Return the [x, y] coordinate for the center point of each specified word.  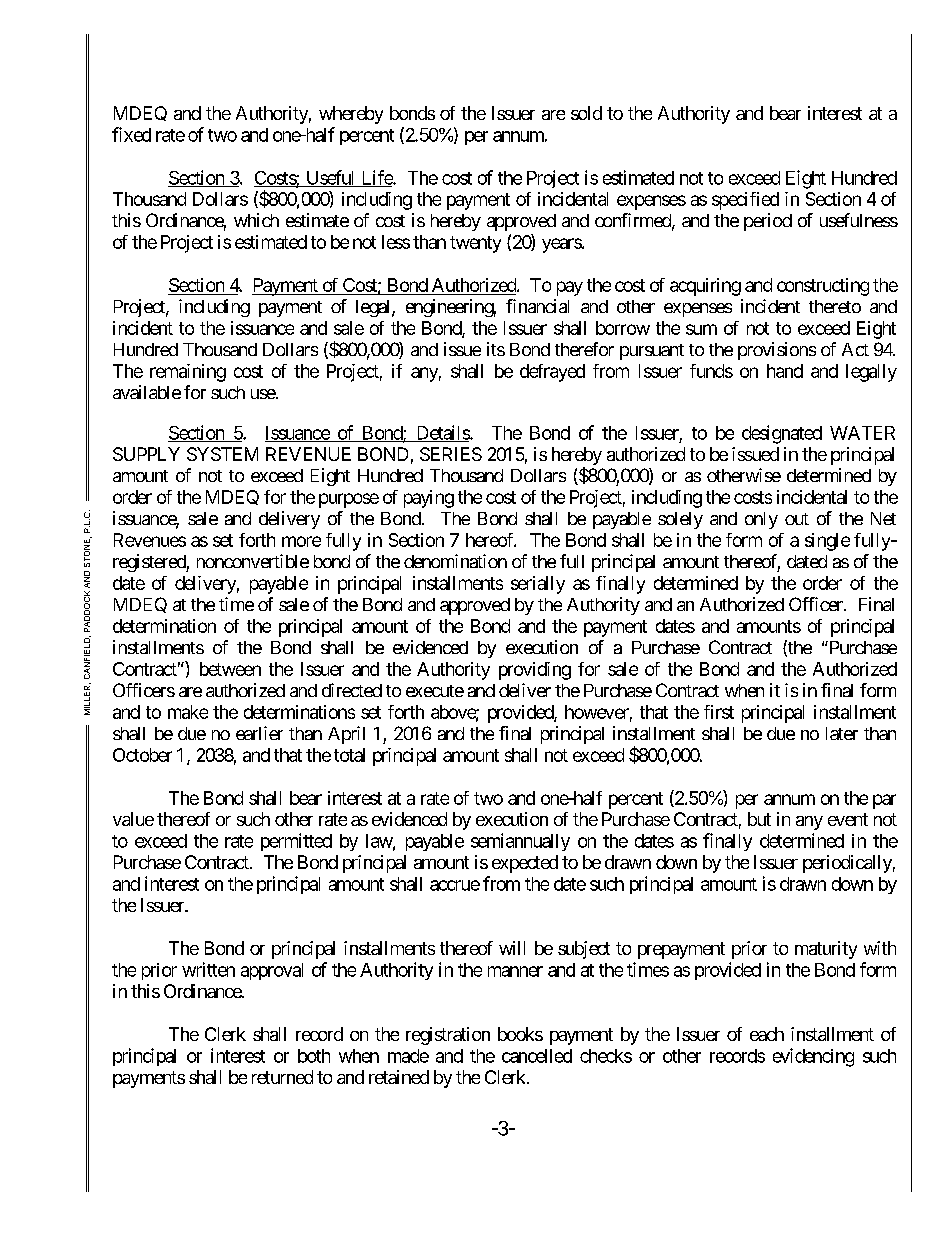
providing [535, 671]
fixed [131, 134]
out [797, 519]
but [759, 819]
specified [745, 201]
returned [282, 1077]
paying [429, 499]
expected [525, 864]
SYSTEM [222, 454]
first [719, 712]
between [230, 669]
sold [586, 113]
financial [537, 306]
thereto [835, 306]
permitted [296, 842]
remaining [188, 373]
